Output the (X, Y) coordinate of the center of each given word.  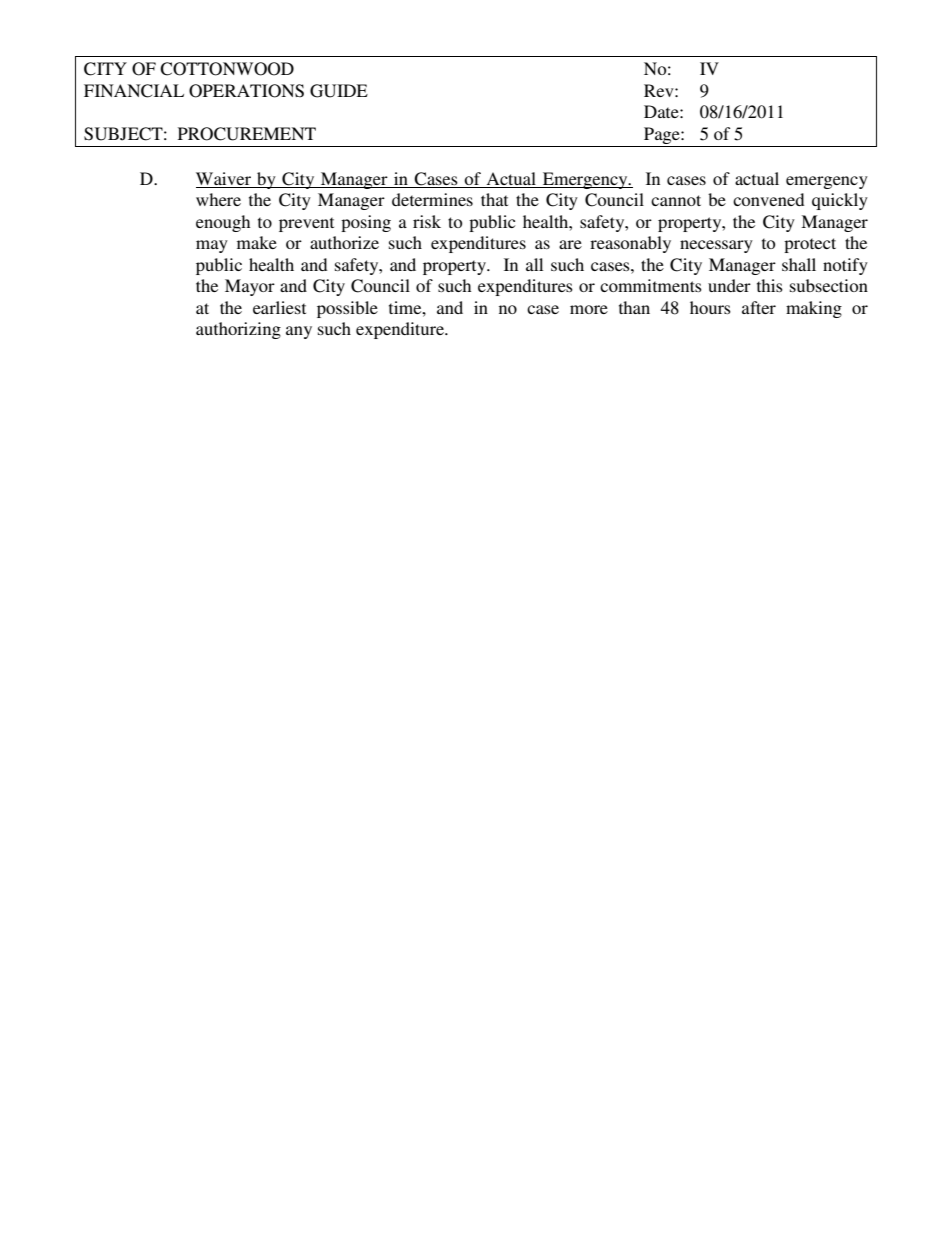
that (494, 199)
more (589, 309)
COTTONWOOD (227, 69)
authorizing (238, 330)
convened (768, 199)
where (218, 199)
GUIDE (339, 91)
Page (663, 135)
